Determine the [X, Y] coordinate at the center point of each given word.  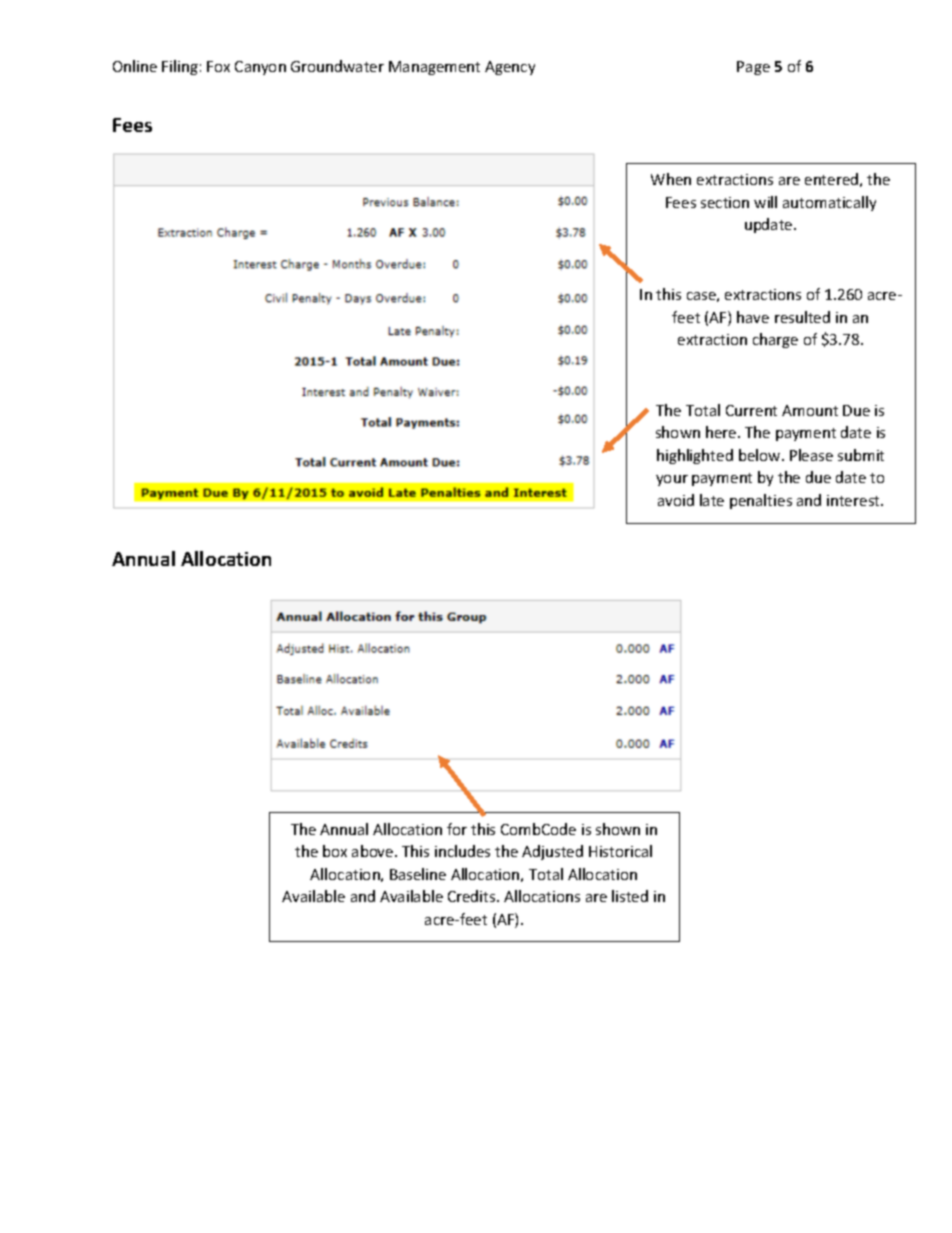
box [335, 851]
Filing [180, 67]
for [457, 829]
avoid [676, 500]
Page [753, 68]
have [753, 317]
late [712, 500]
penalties [761, 501]
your [672, 480]
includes [462, 851]
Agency [510, 68]
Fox [218, 66]
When [671, 179]
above [374, 851]
